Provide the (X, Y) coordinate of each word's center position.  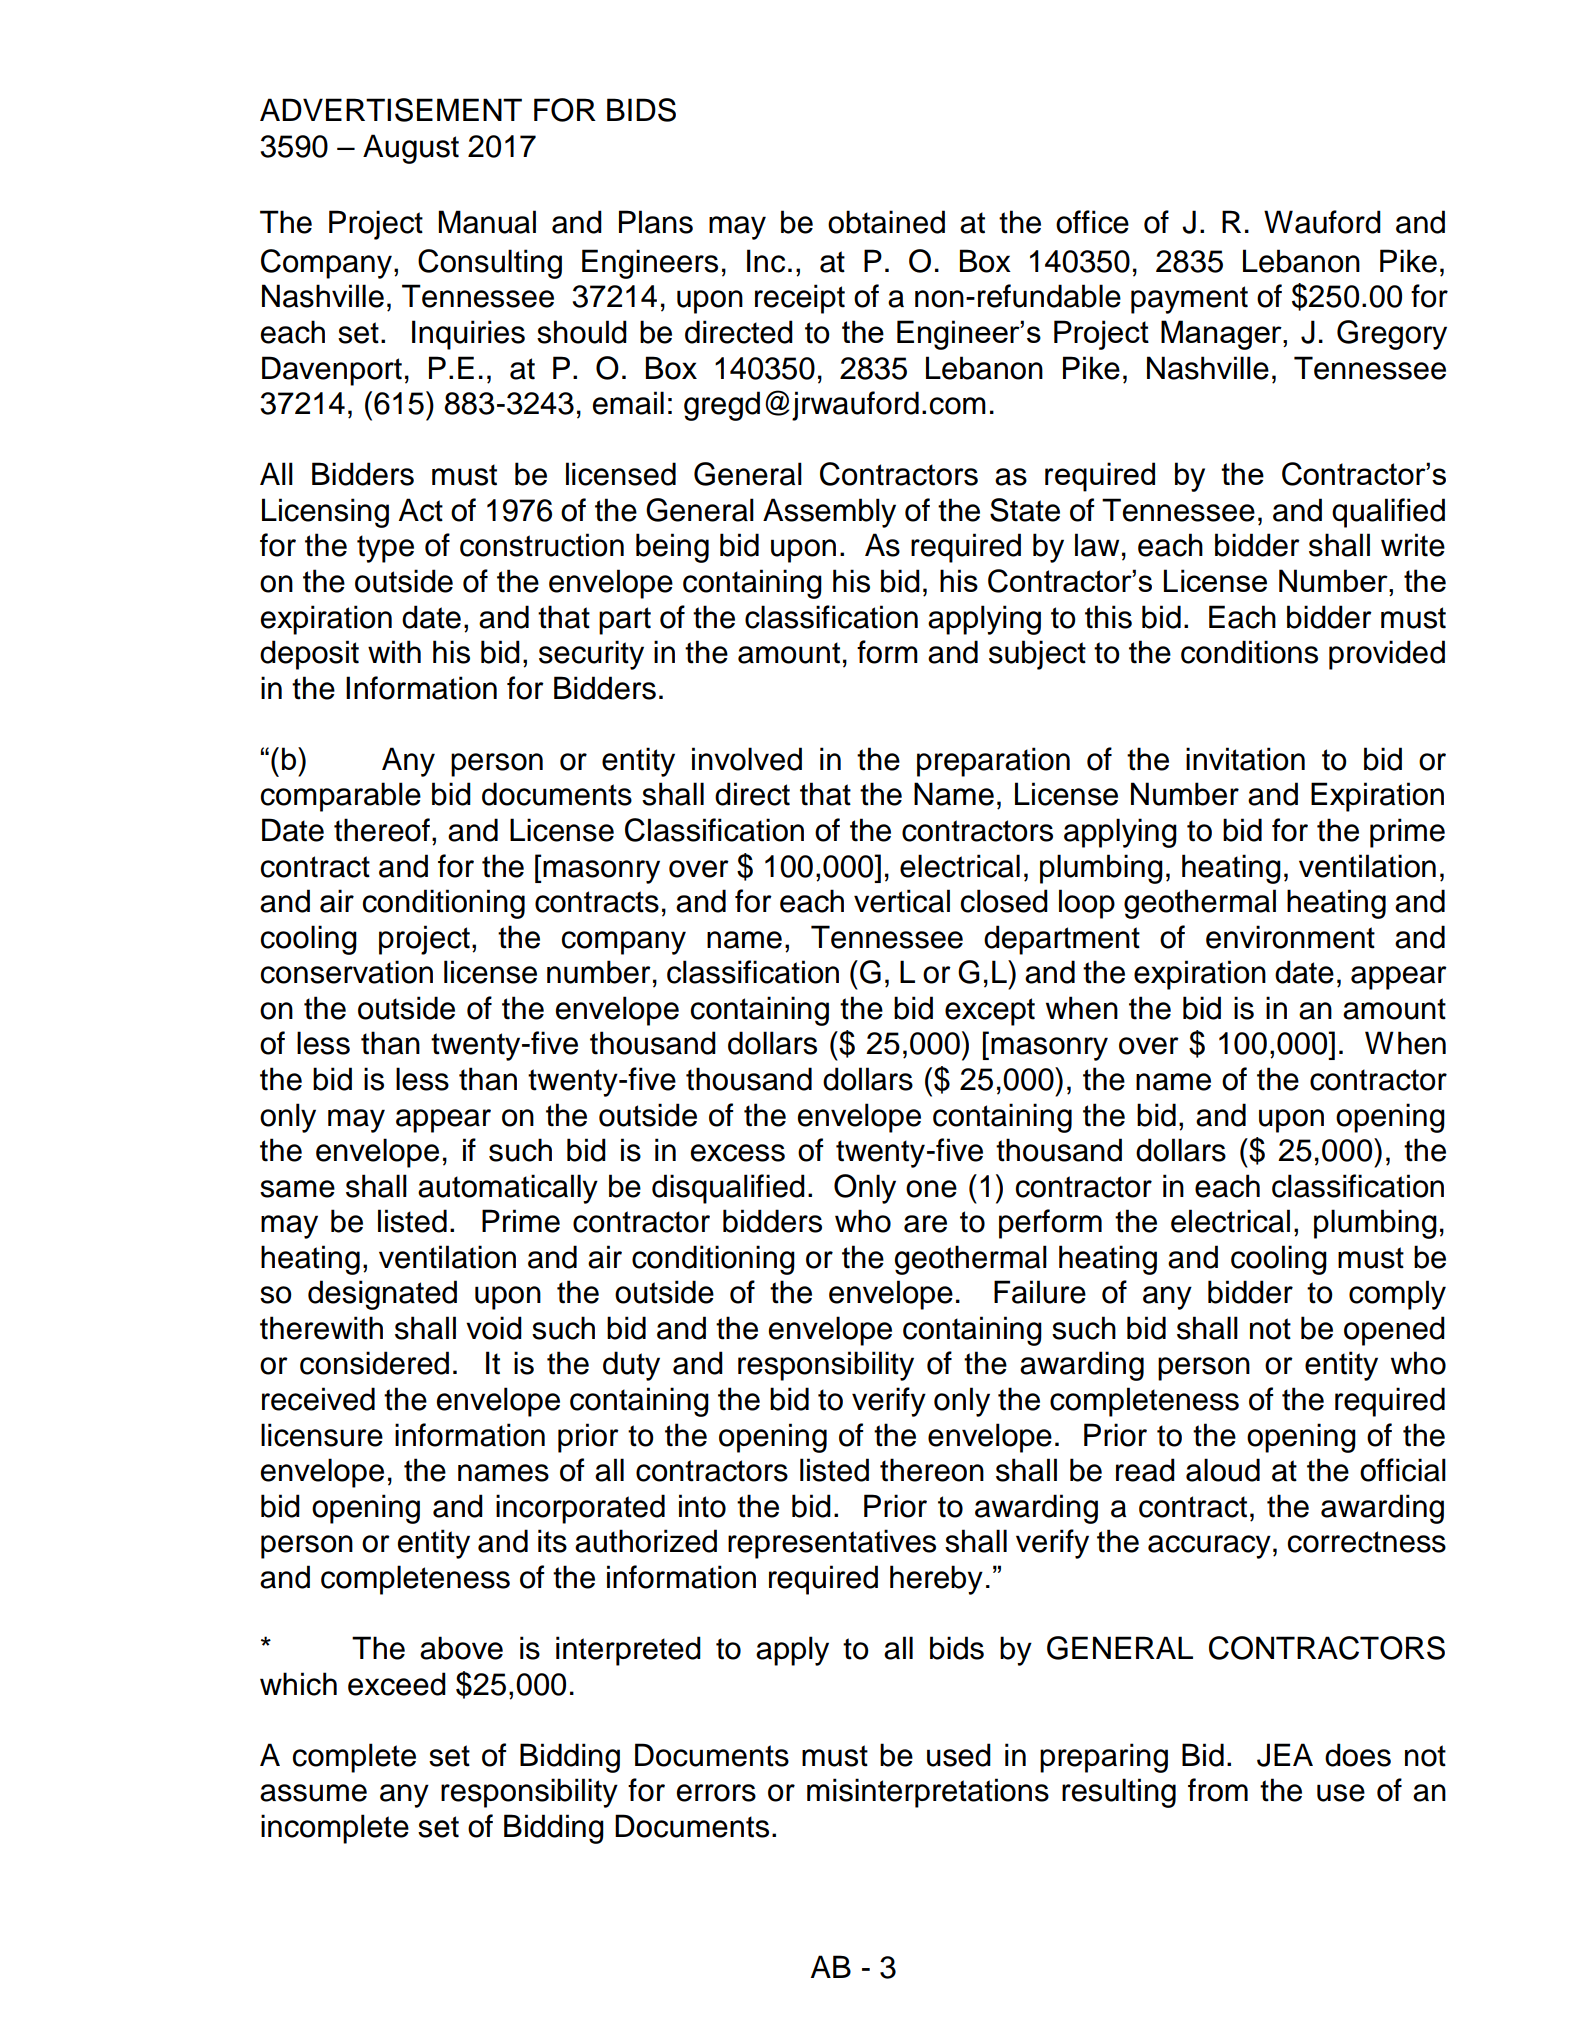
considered (374, 1363)
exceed (397, 1684)
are (925, 1224)
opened (1394, 1331)
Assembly (829, 513)
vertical (902, 901)
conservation (346, 972)
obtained (886, 222)
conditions (1249, 652)
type (385, 549)
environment (1290, 937)
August (411, 149)
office (1092, 222)
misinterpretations (928, 1793)
